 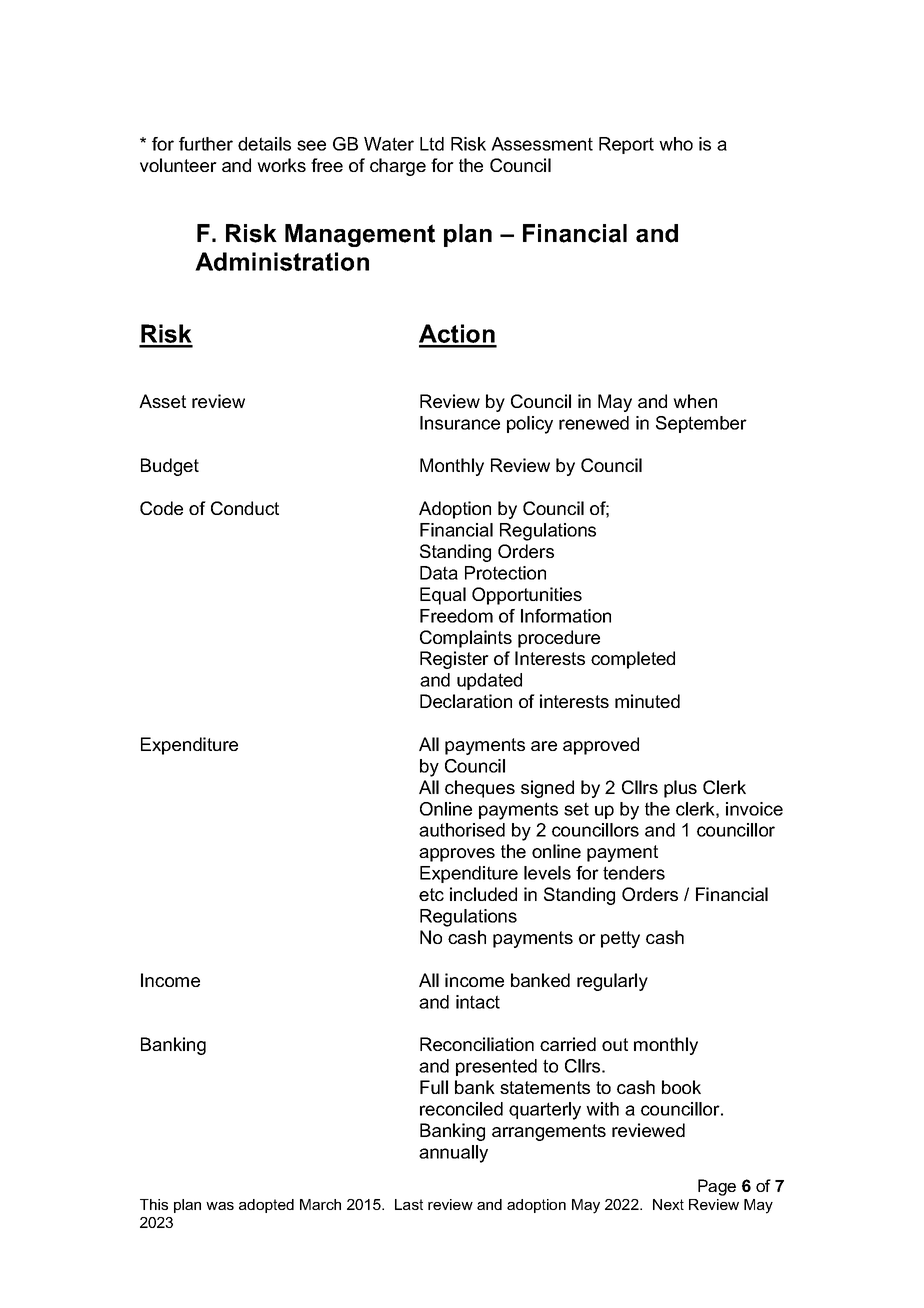 What do you see at coordinates (206, 144) in the screenshot?
I see `further` at bounding box center [206, 144].
